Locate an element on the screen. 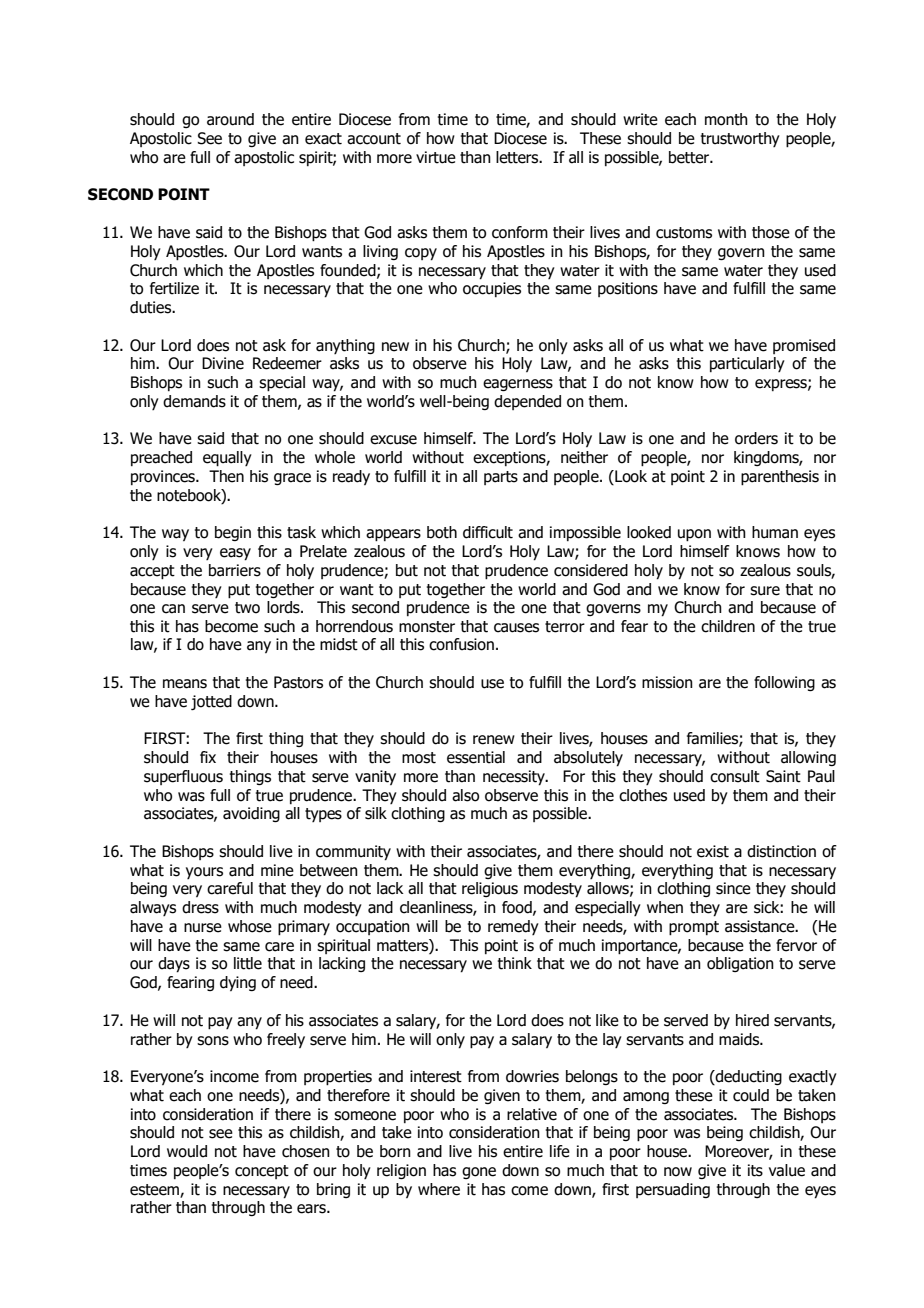 Image resolution: width=924 pixels, height=1308 pixels. demands is located at coordinates (194, 401).
